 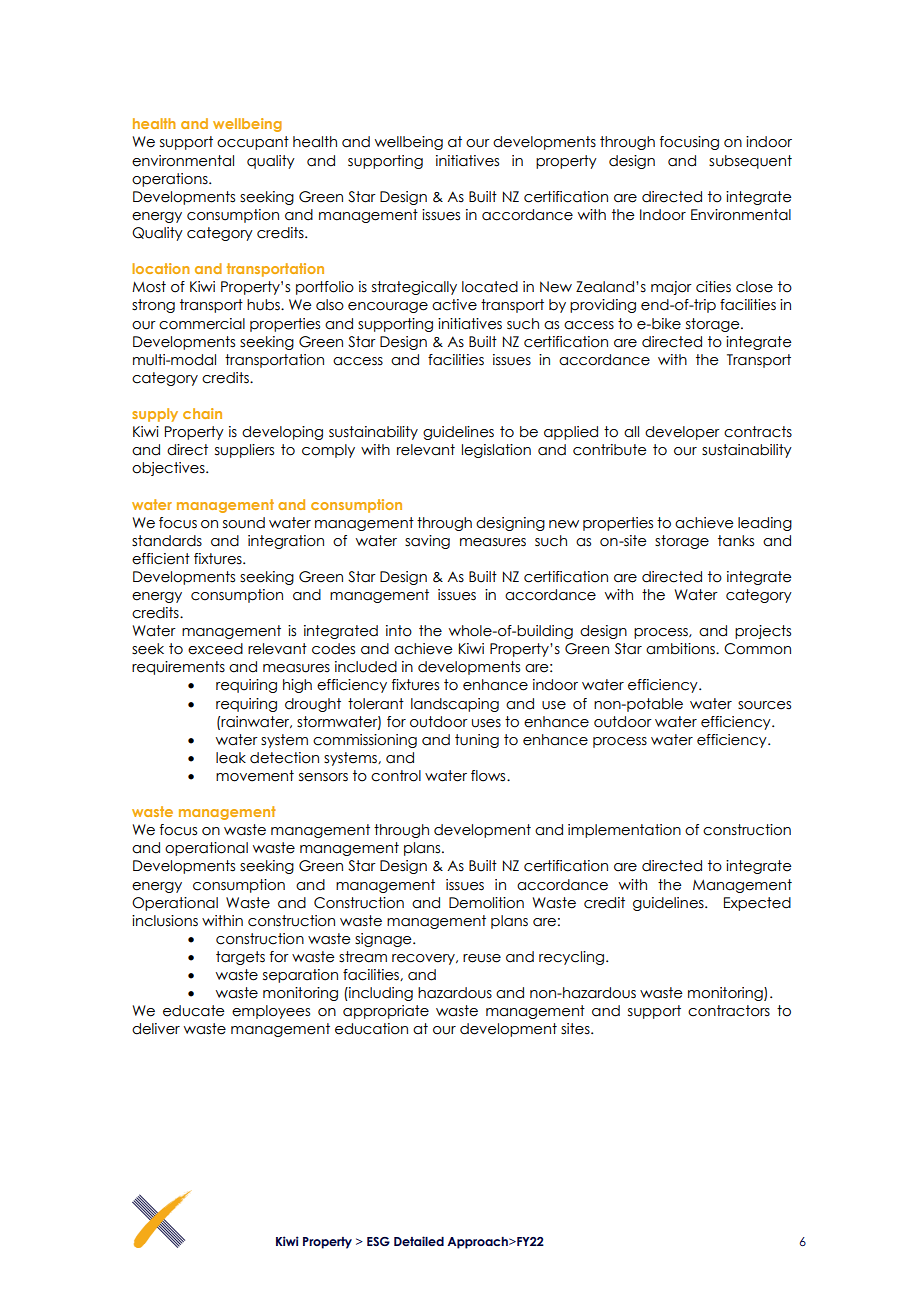 I want to click on ESG, so click(x=378, y=1241).
